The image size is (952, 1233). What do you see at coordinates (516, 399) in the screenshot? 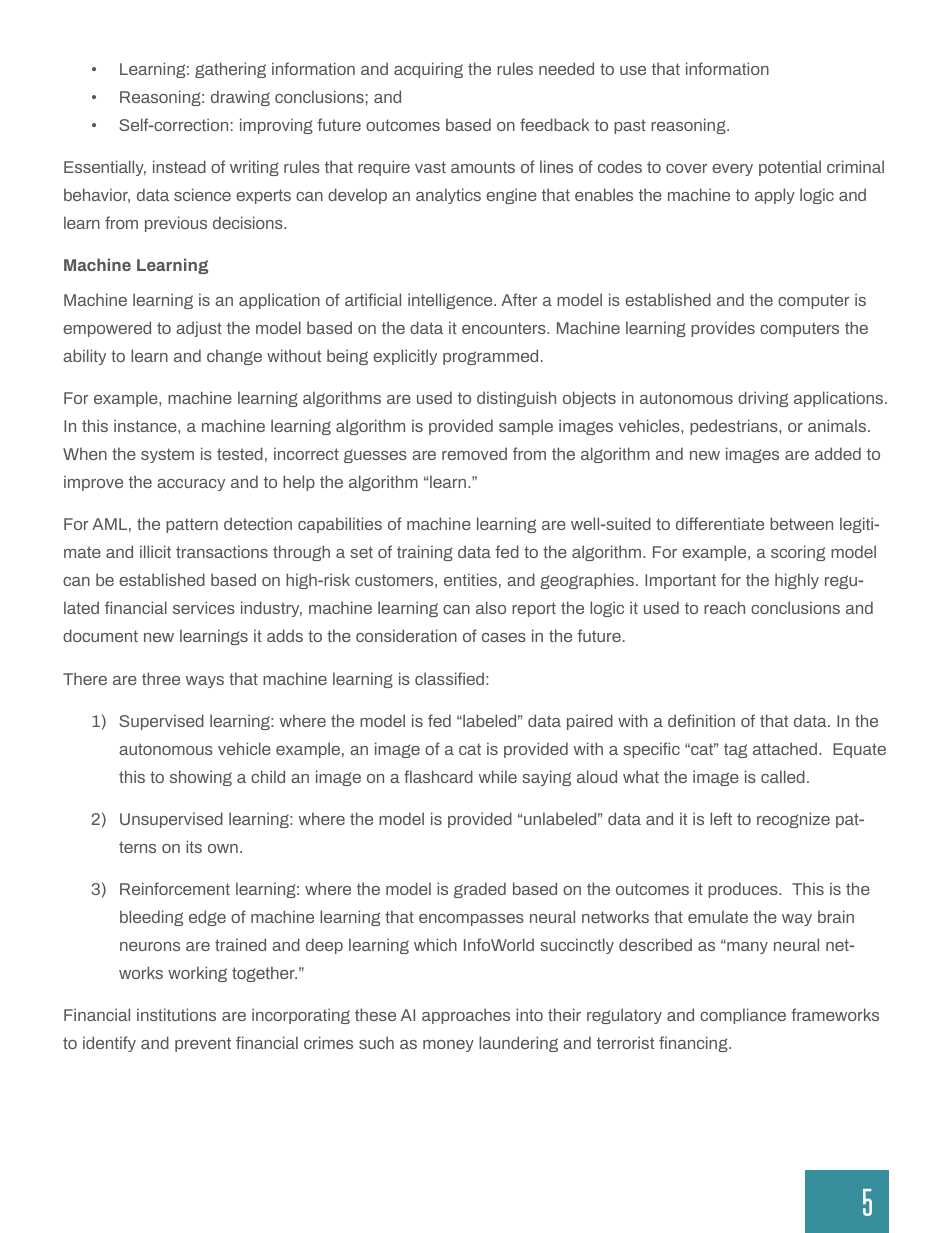
I see `distinguish` at bounding box center [516, 399].
